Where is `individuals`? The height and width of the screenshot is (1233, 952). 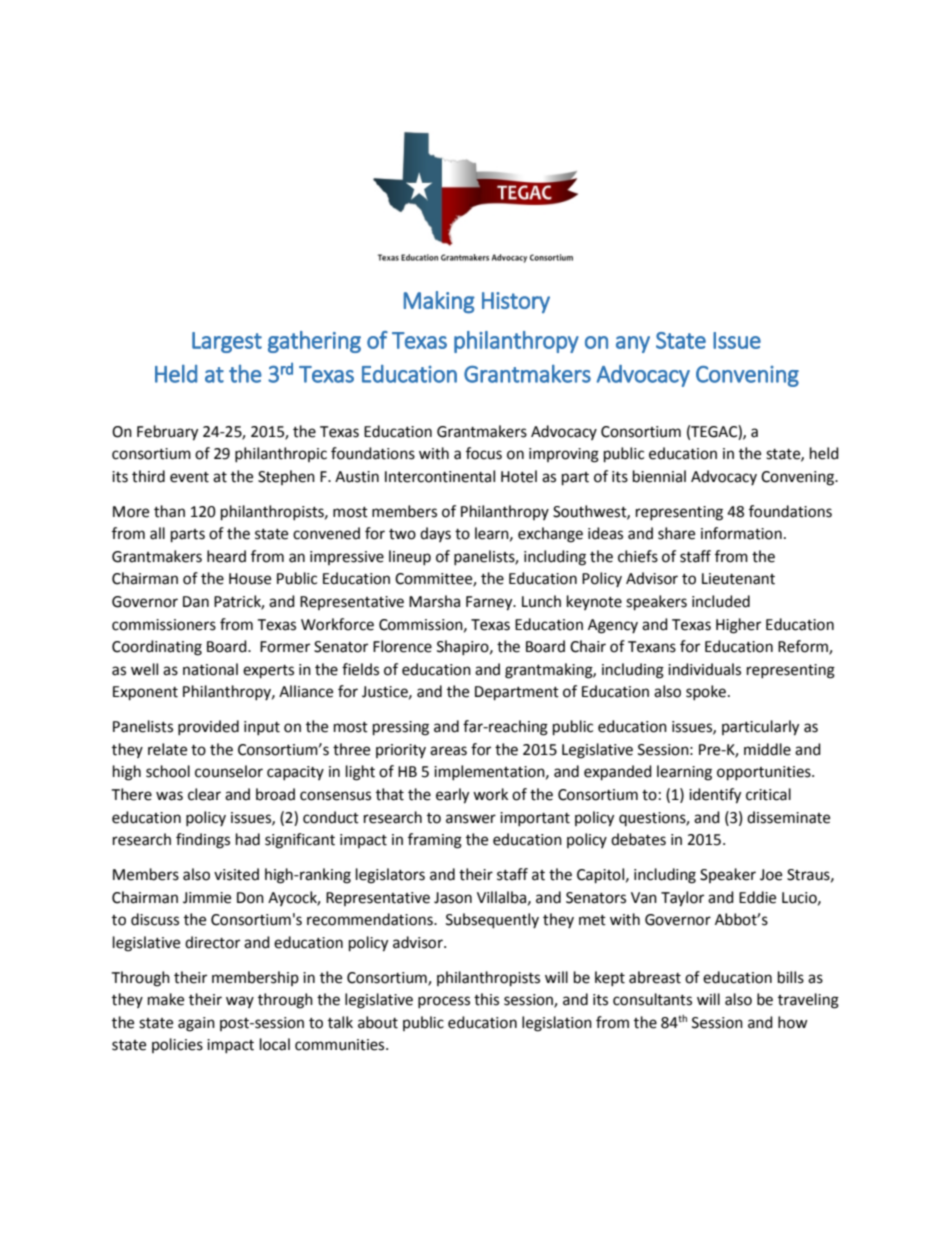
individuals is located at coordinates (704, 669).
